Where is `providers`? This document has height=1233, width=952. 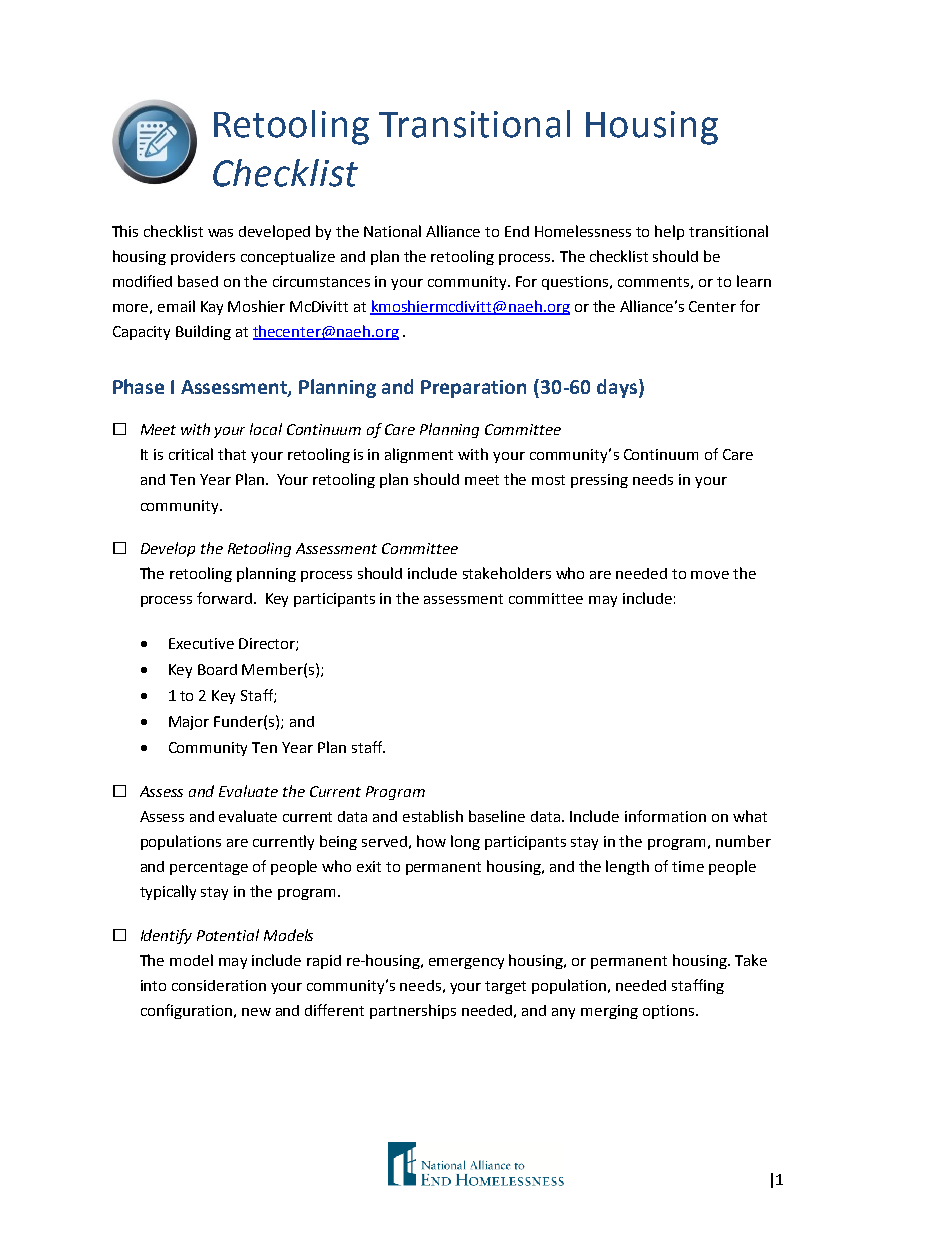
providers is located at coordinates (203, 258).
